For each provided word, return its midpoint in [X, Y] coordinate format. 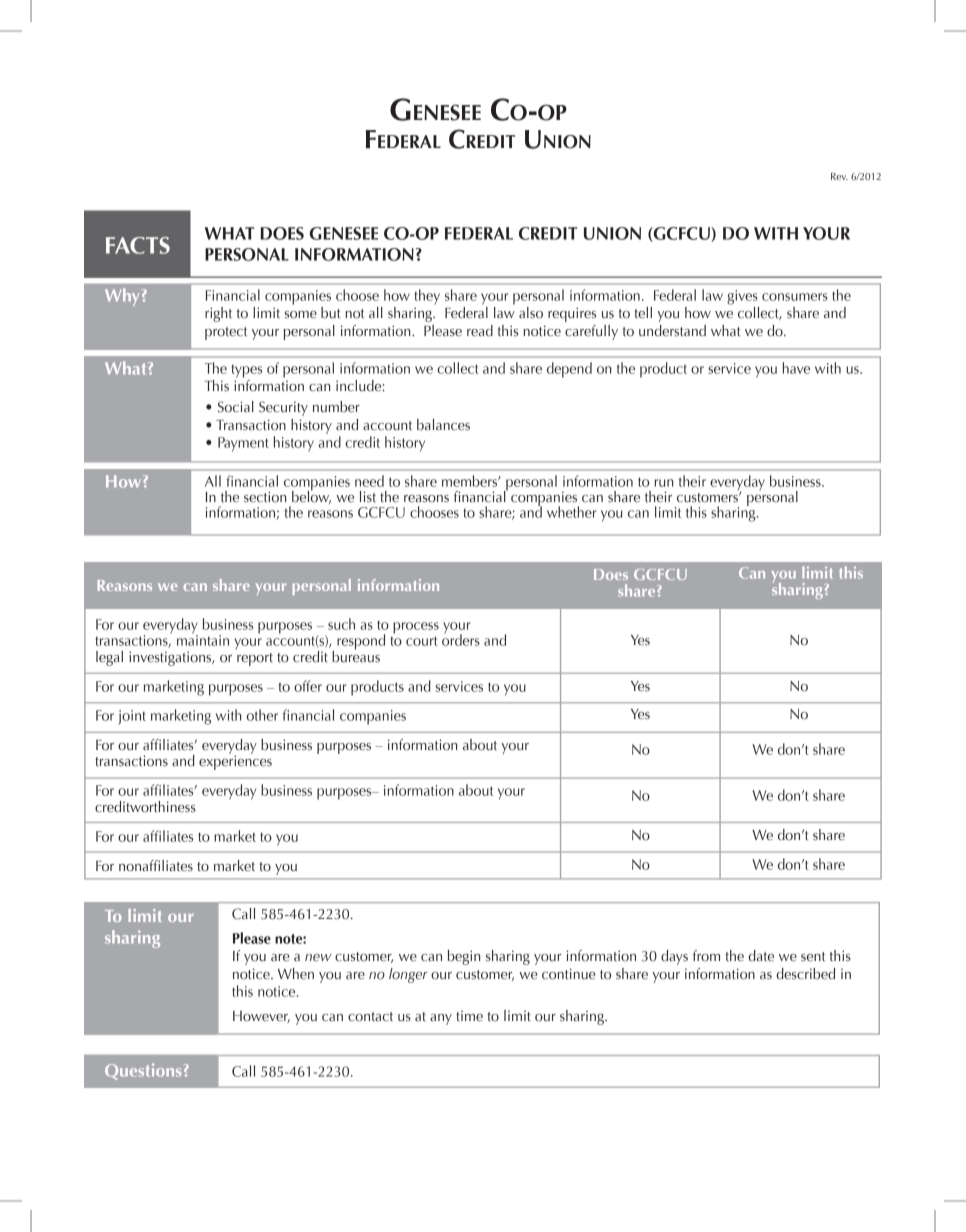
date [761, 956]
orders [461, 639]
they [427, 296]
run [663, 483]
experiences [235, 761]
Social [236, 407]
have [796, 368]
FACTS [138, 245]
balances [443, 425]
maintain [203, 639]
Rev [839, 176]
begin [464, 957]
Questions [143, 1071]
